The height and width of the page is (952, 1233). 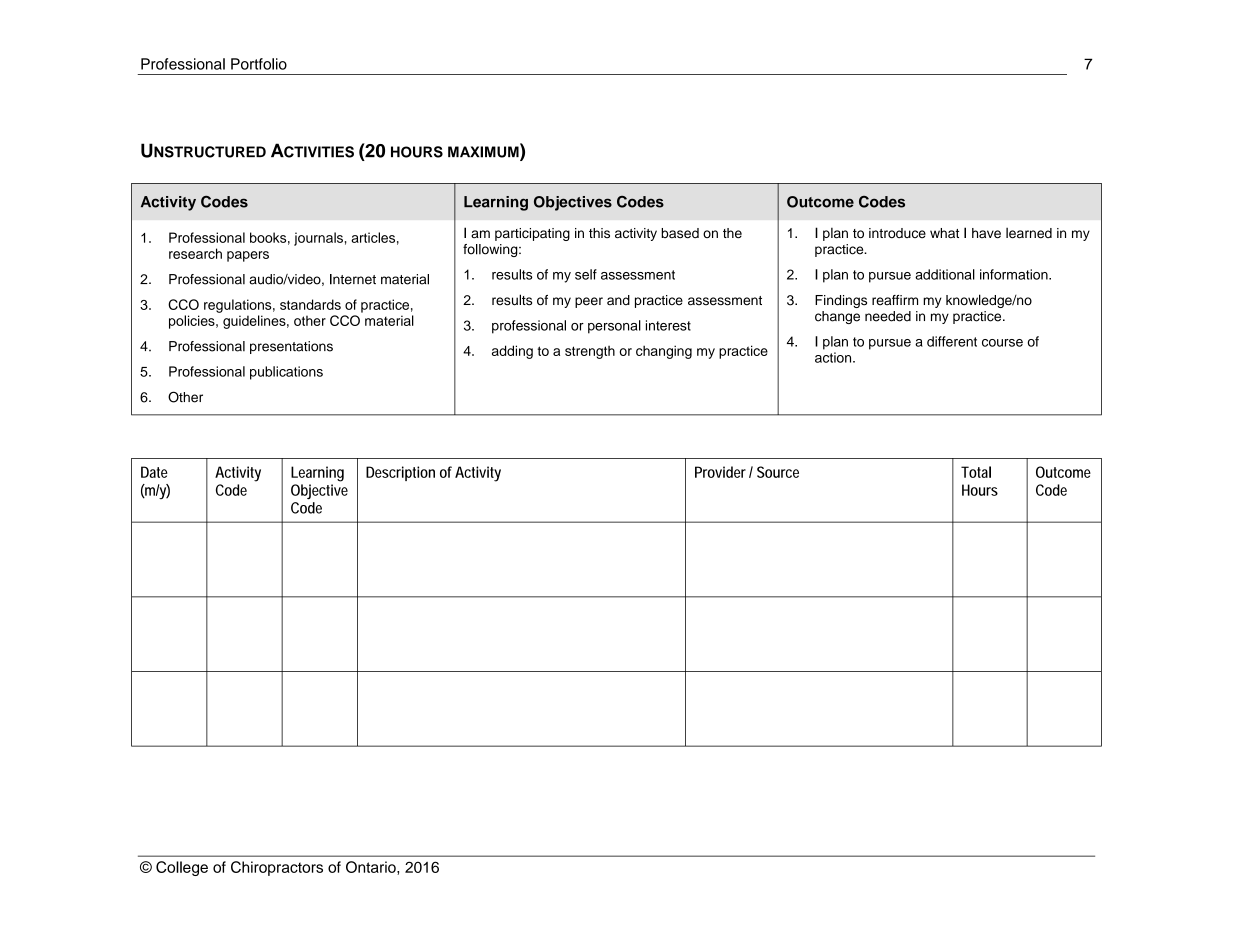 What do you see at coordinates (976, 472) in the page?
I see `Total` at bounding box center [976, 472].
